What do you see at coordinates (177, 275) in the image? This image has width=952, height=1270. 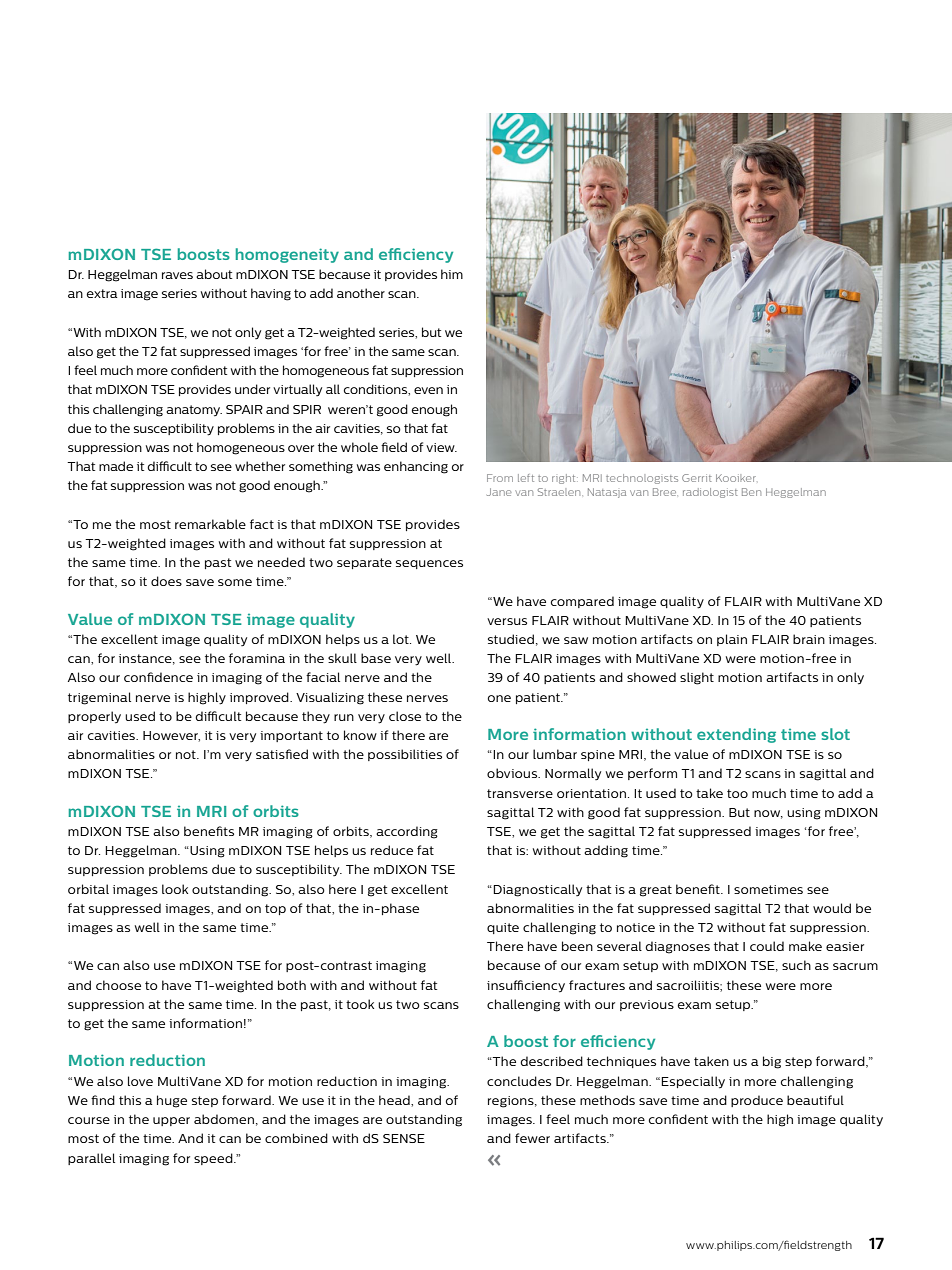 I see `raves` at bounding box center [177, 275].
